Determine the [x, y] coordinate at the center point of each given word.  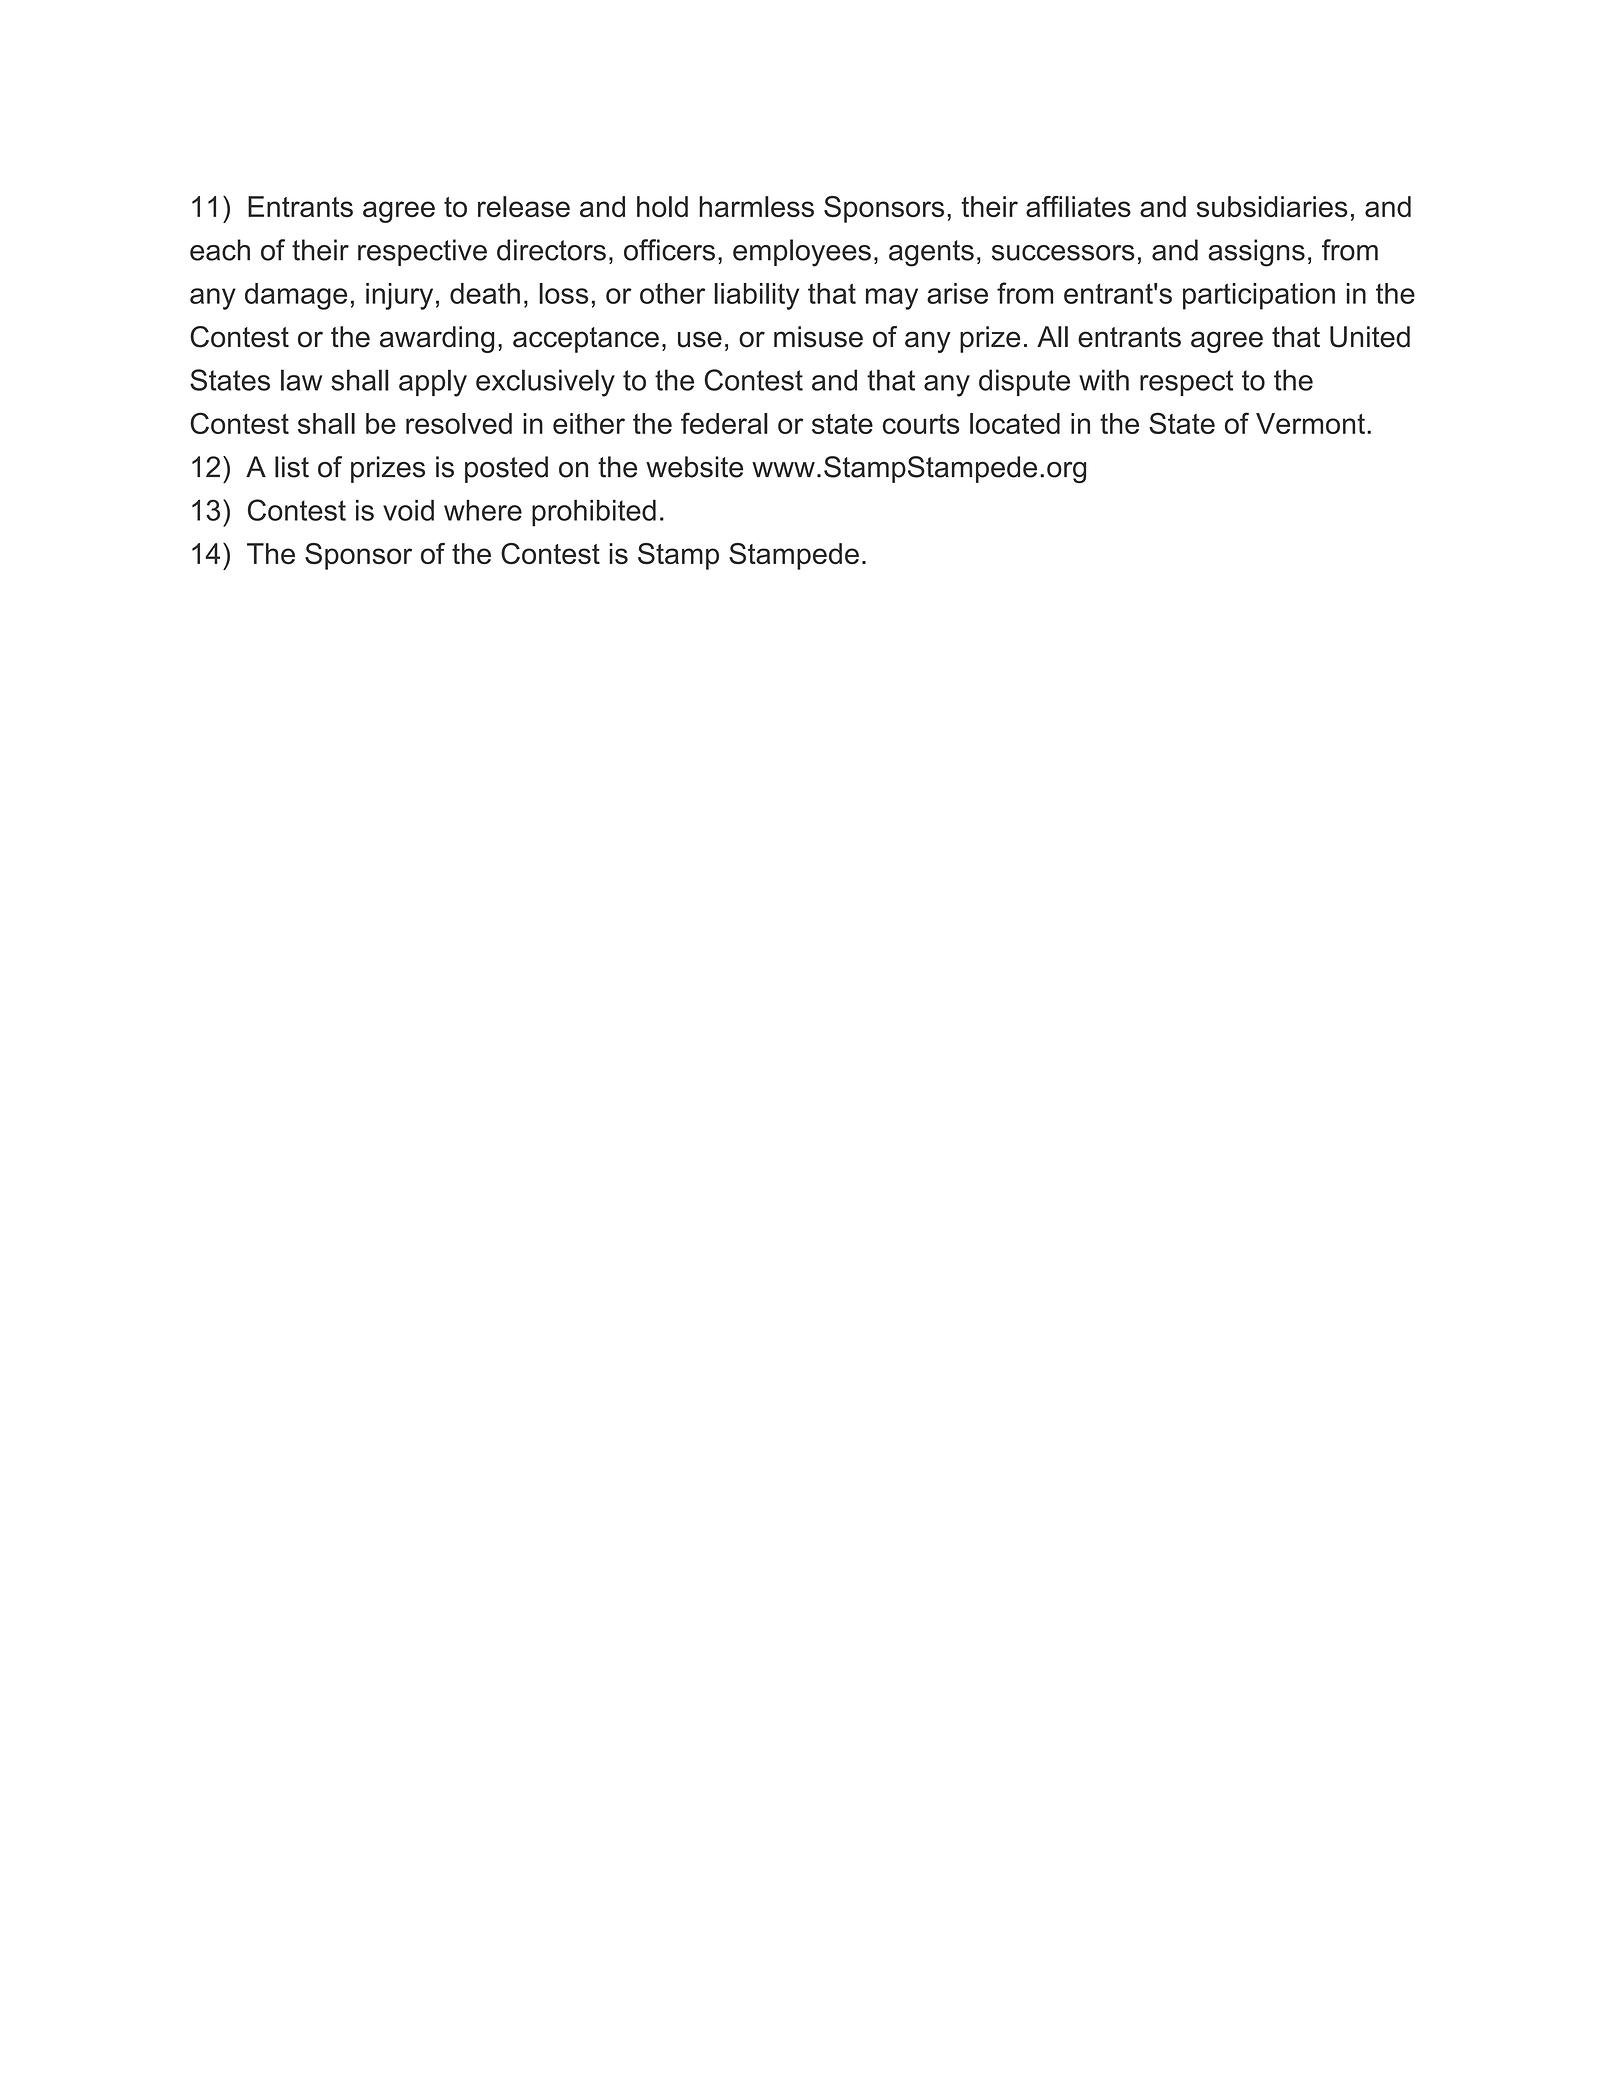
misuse [818, 337]
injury [399, 296]
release [524, 206]
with [1104, 380]
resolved [459, 423]
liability [756, 296]
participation [1259, 296]
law [301, 380]
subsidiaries [1272, 206]
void [408, 510]
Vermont [1310, 423]
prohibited [594, 513]
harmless [756, 206]
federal [724, 423]
